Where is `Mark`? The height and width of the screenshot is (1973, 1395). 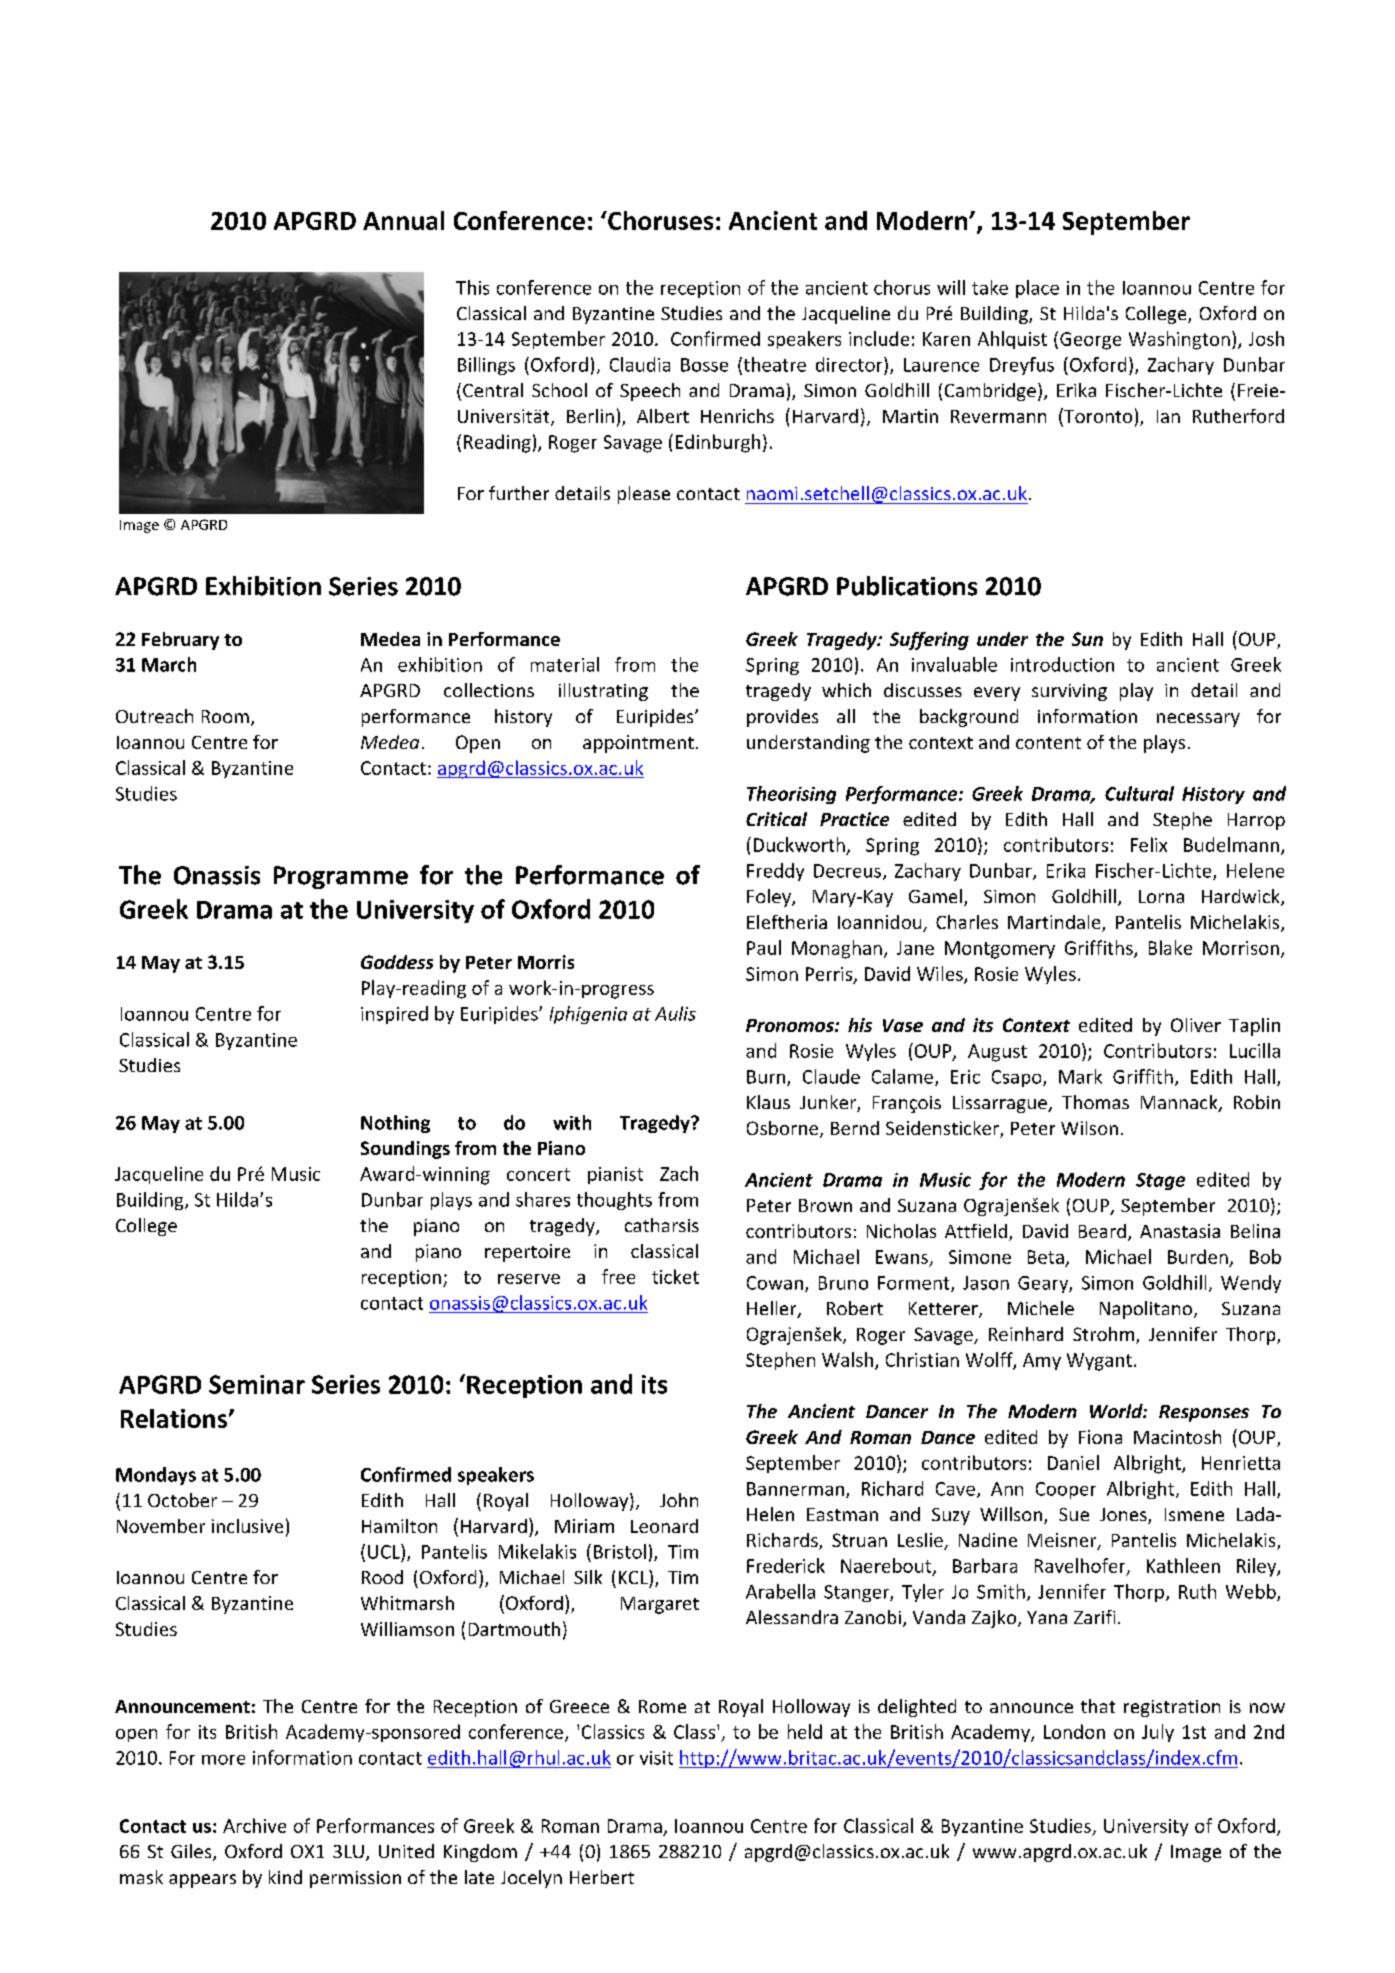 Mark is located at coordinates (1080, 1076).
